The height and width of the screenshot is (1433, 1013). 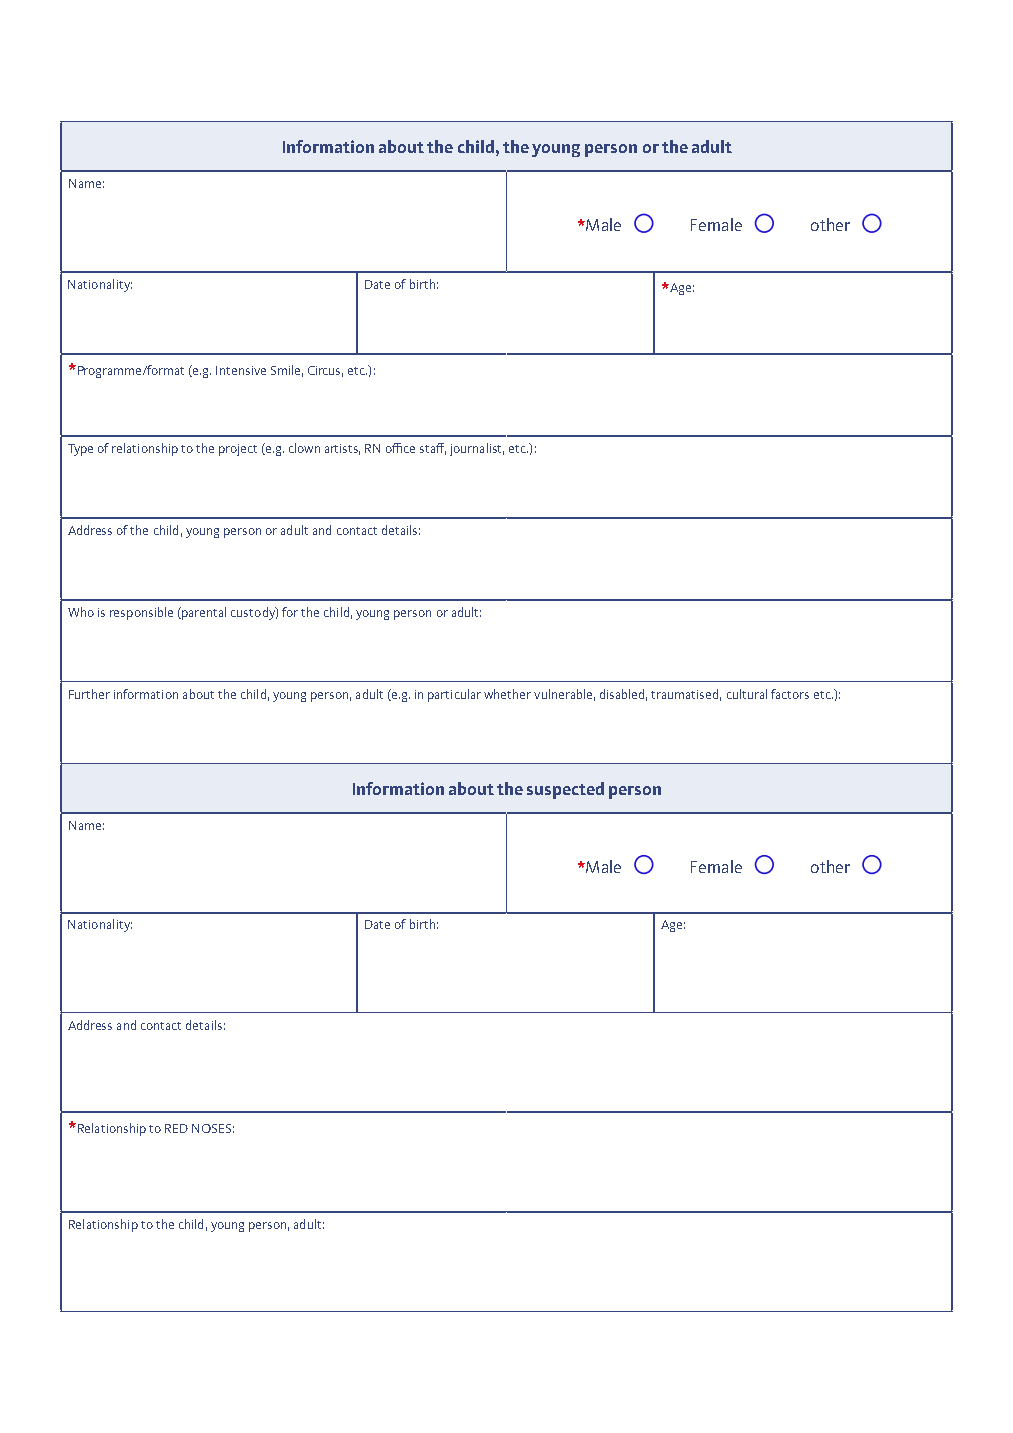 What do you see at coordinates (176, 1128) in the screenshot?
I see `RED` at bounding box center [176, 1128].
